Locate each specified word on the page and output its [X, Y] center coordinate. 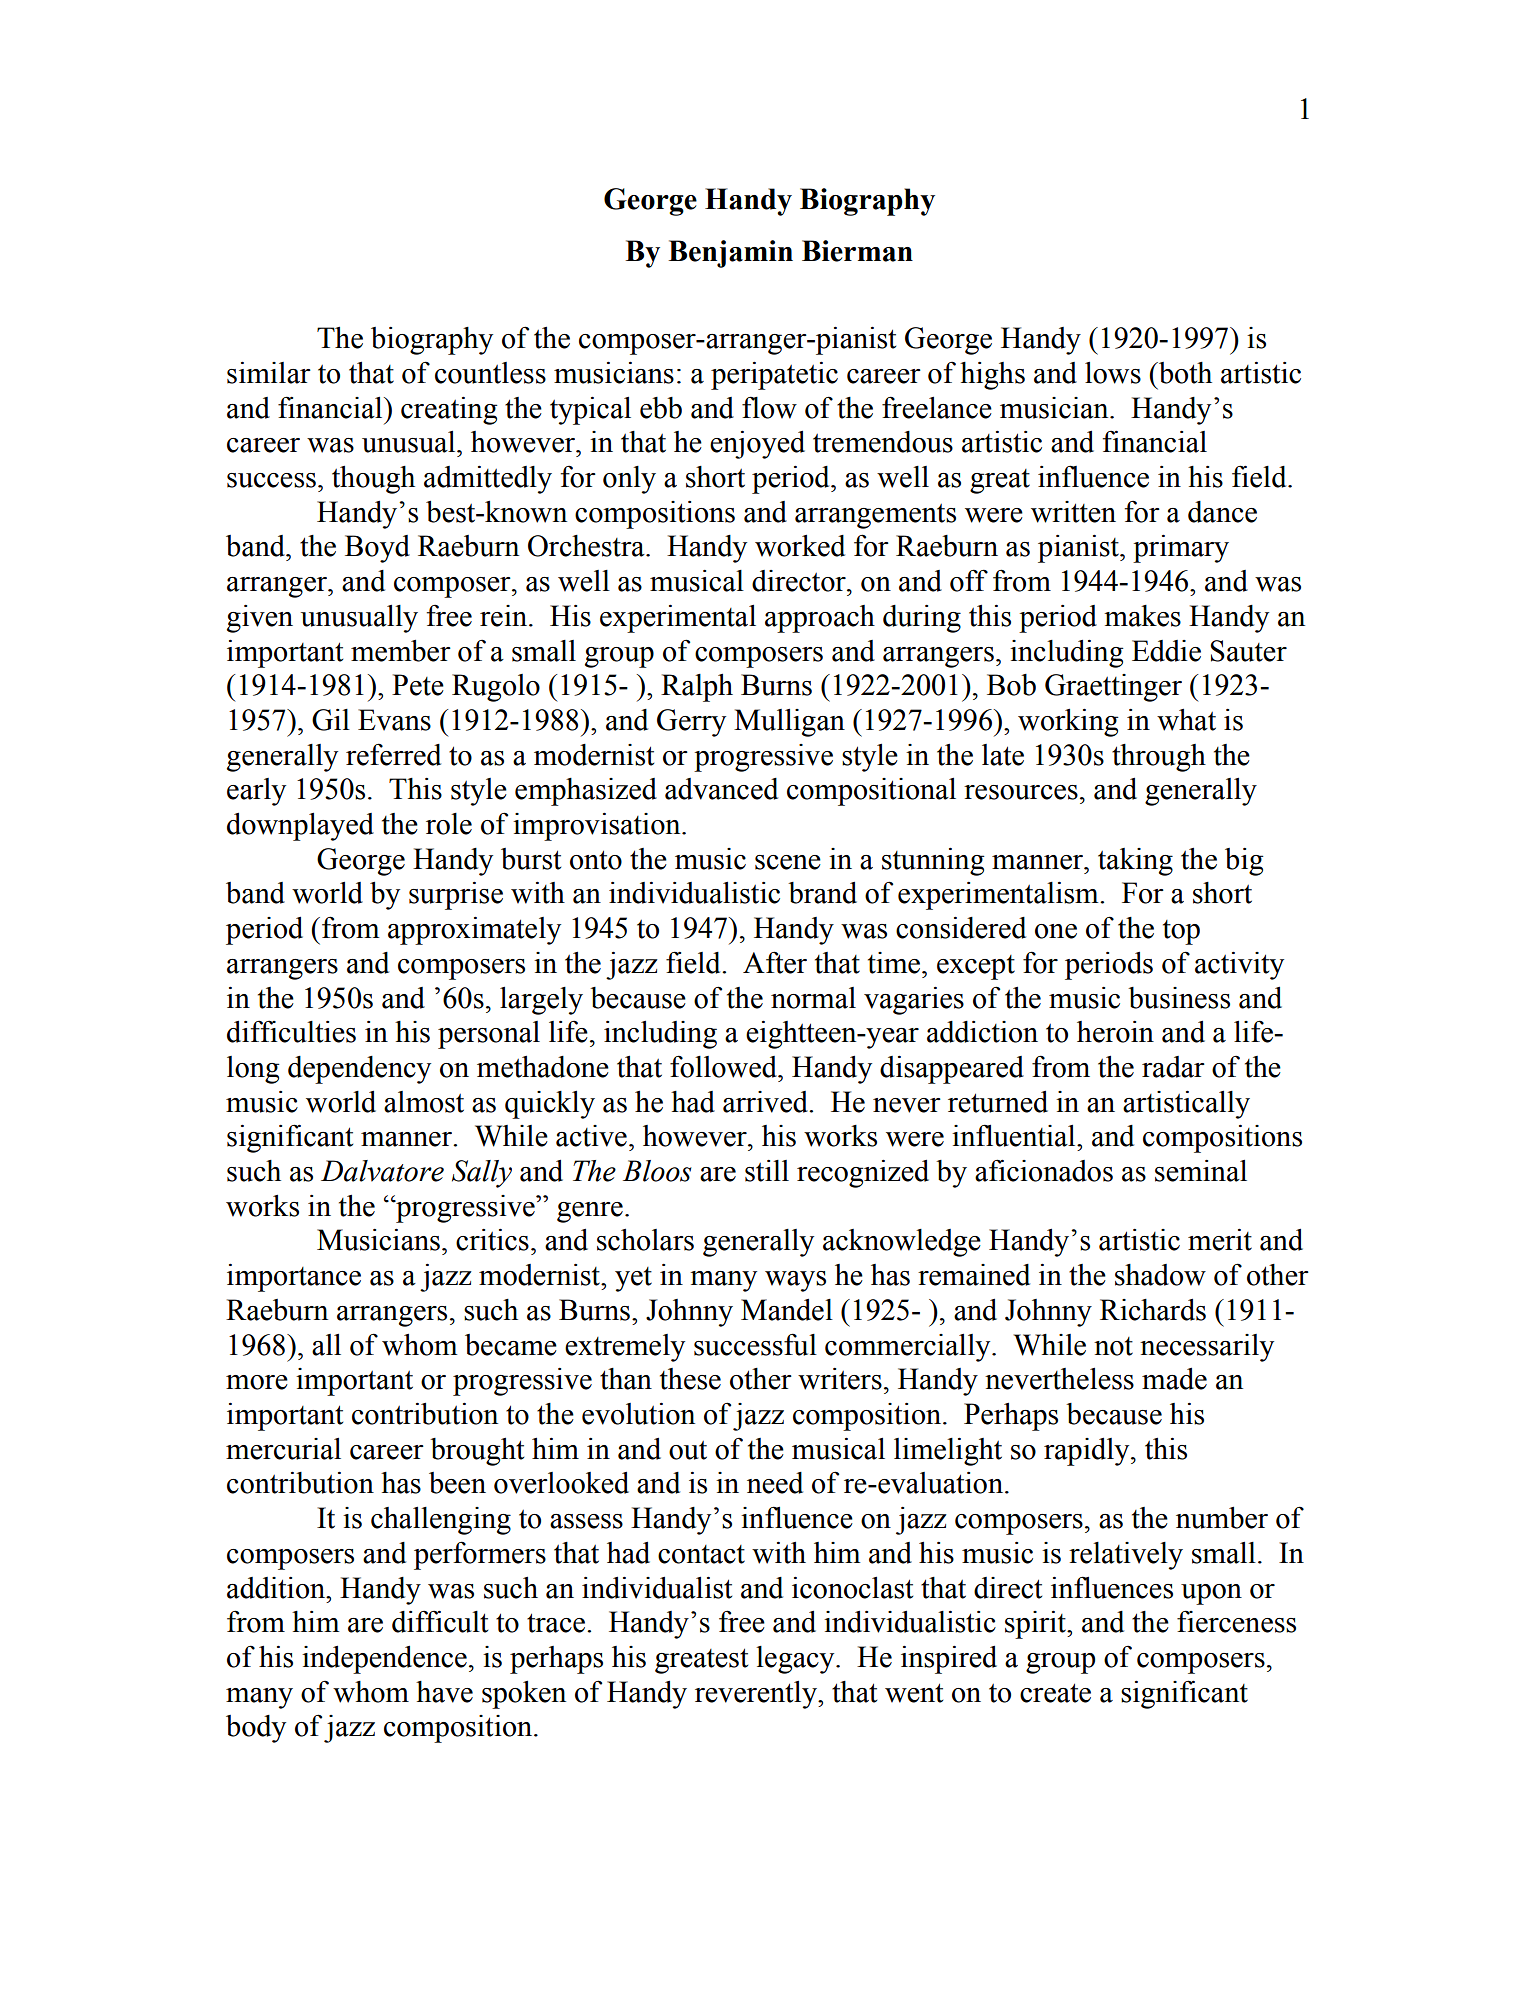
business [1179, 998]
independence [384, 1660]
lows [1113, 373]
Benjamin [730, 254]
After [775, 962]
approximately [474, 931]
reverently [757, 1695]
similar [269, 373]
